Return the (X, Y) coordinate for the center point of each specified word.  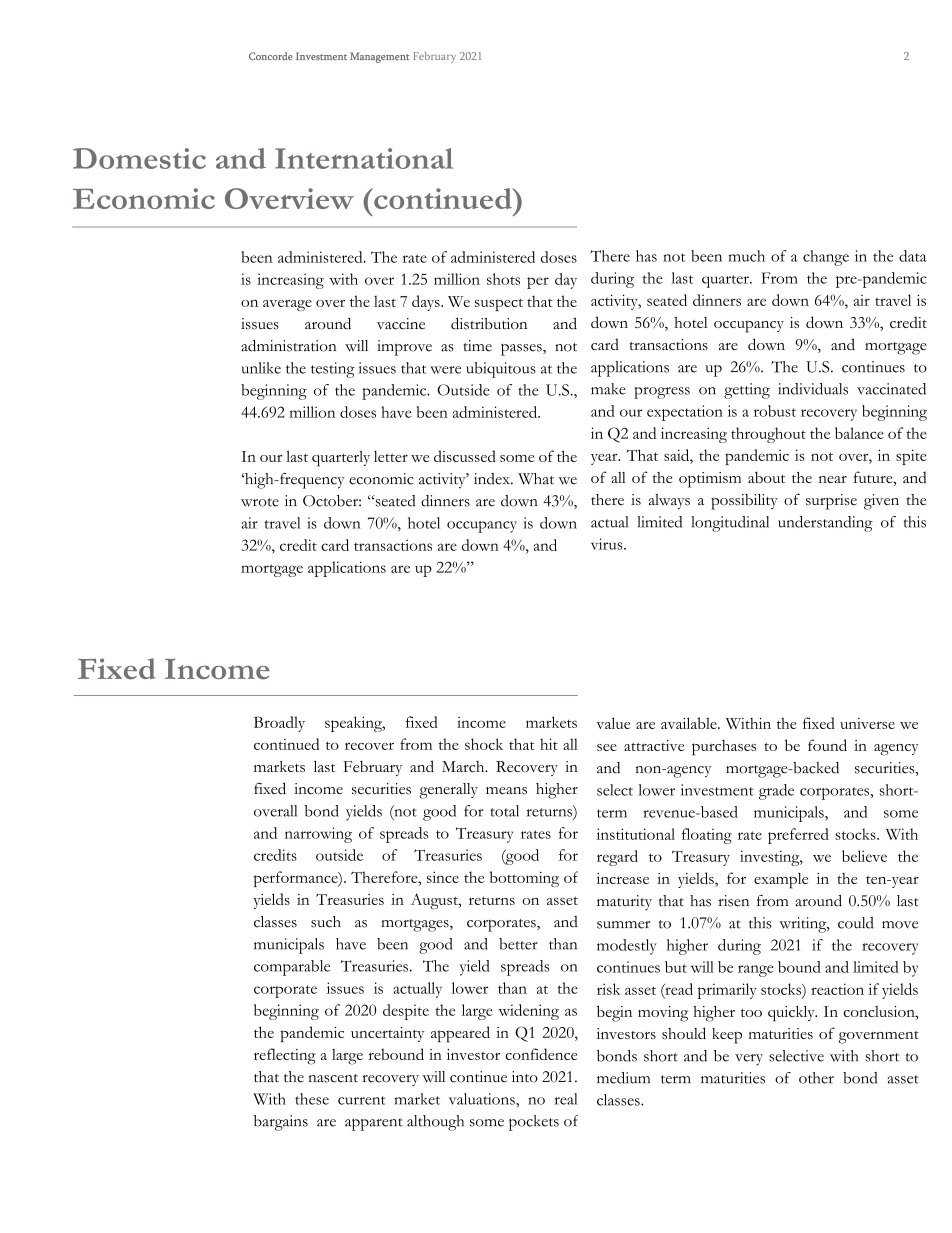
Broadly (279, 724)
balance (859, 433)
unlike (261, 368)
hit (549, 744)
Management (380, 57)
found (827, 745)
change (826, 258)
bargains (281, 1123)
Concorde (271, 56)
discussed (465, 456)
